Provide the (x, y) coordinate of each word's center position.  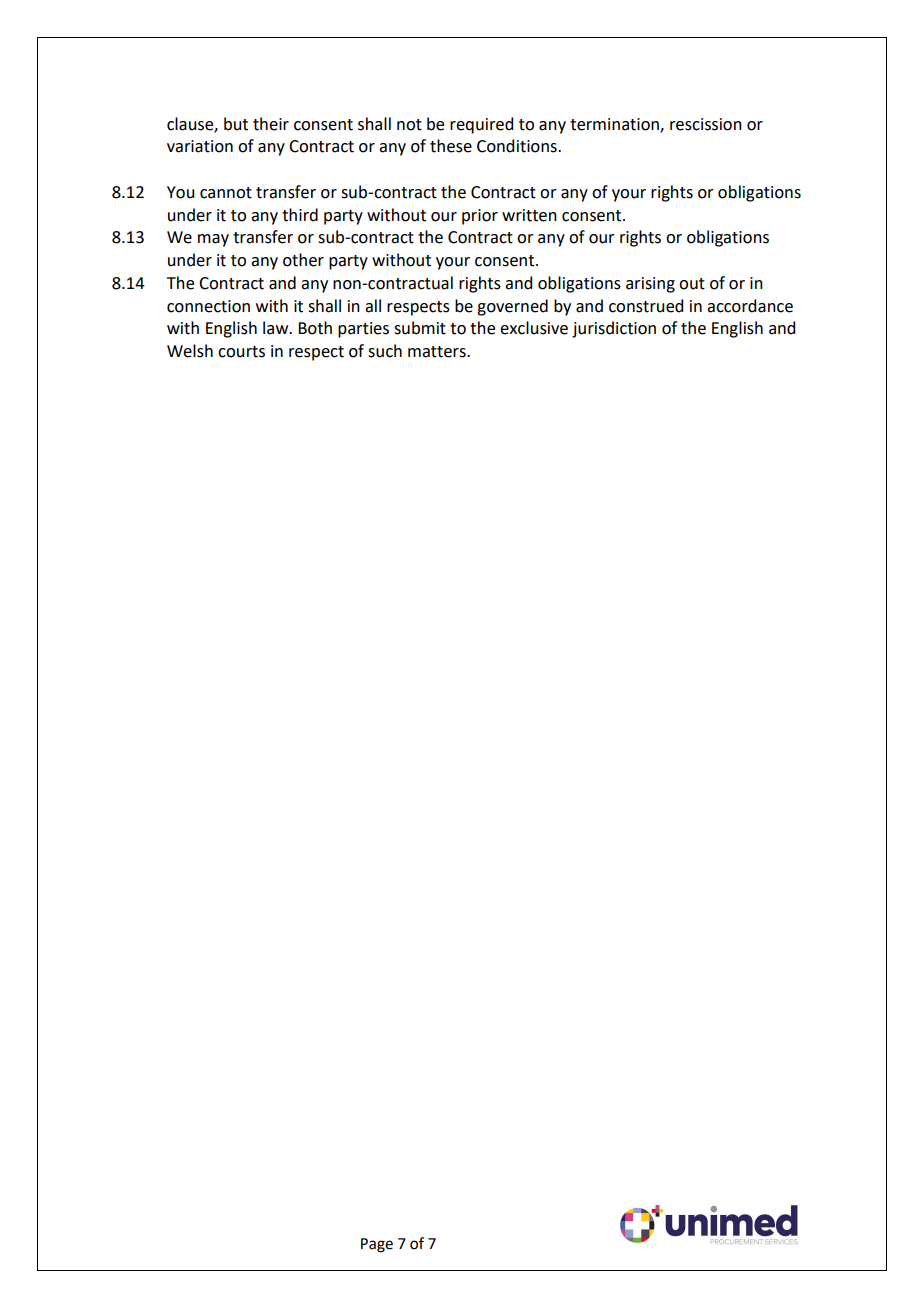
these (451, 146)
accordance (750, 306)
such (385, 351)
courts (241, 352)
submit (420, 328)
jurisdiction (614, 329)
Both (315, 328)
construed (646, 306)
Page (377, 1245)
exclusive (534, 328)
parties (363, 330)
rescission (706, 124)
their (271, 124)
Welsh (190, 351)
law (277, 328)
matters (438, 352)
